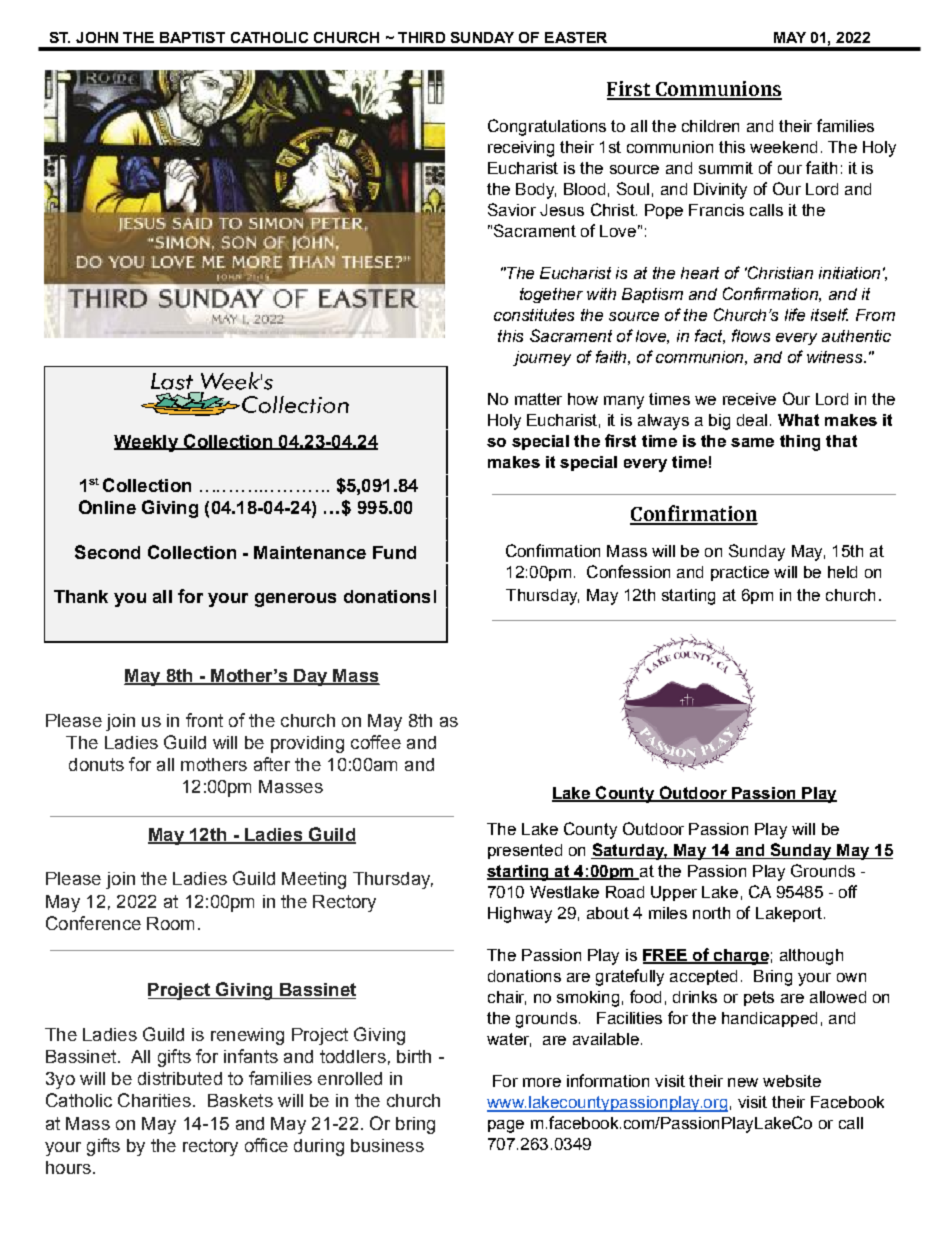 The image size is (952, 1233). What do you see at coordinates (376, 742) in the document?
I see `coffee` at bounding box center [376, 742].
